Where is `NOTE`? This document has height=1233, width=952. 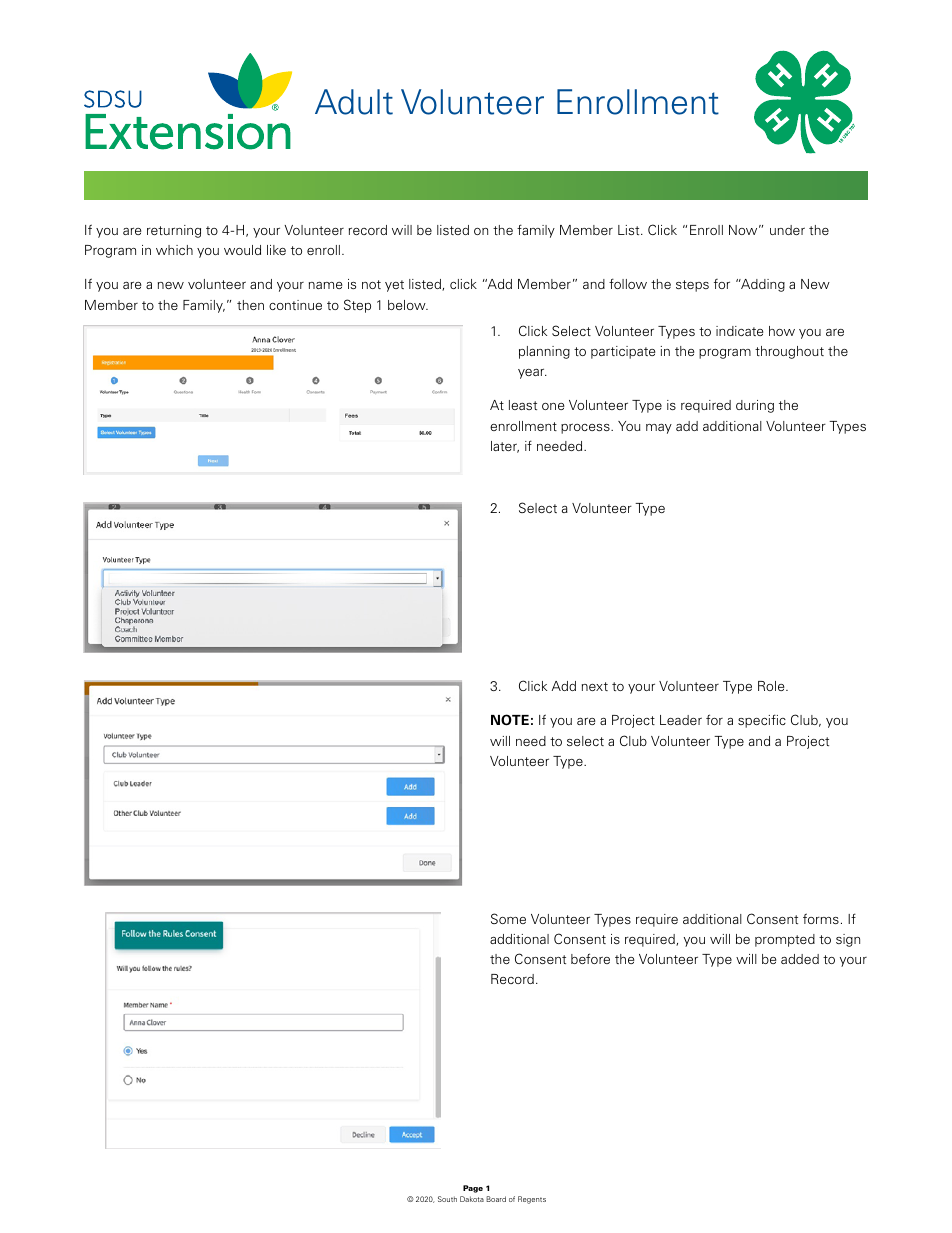
NOTE is located at coordinates (510, 720).
